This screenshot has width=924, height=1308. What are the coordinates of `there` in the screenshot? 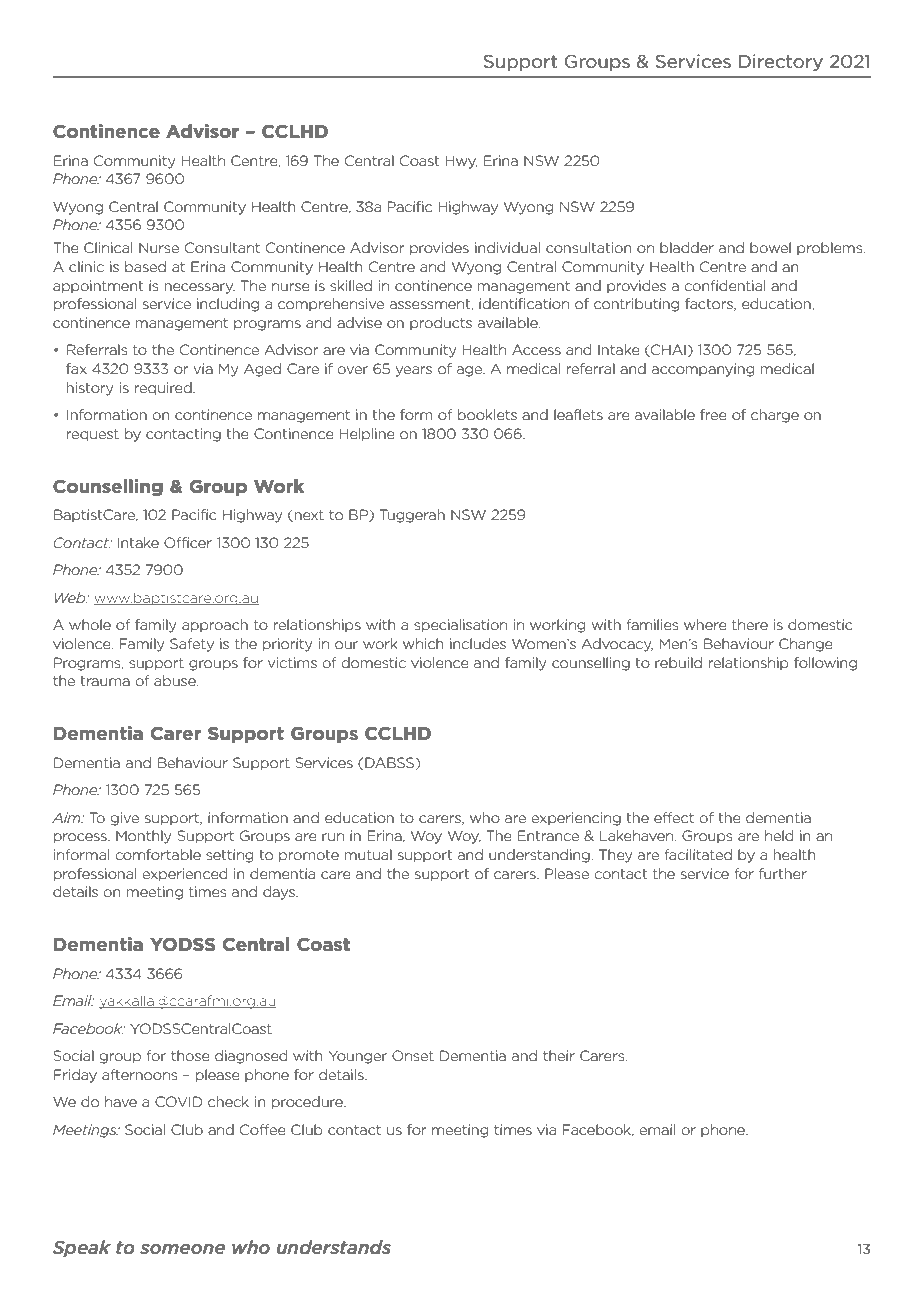 It's located at (750, 624).
